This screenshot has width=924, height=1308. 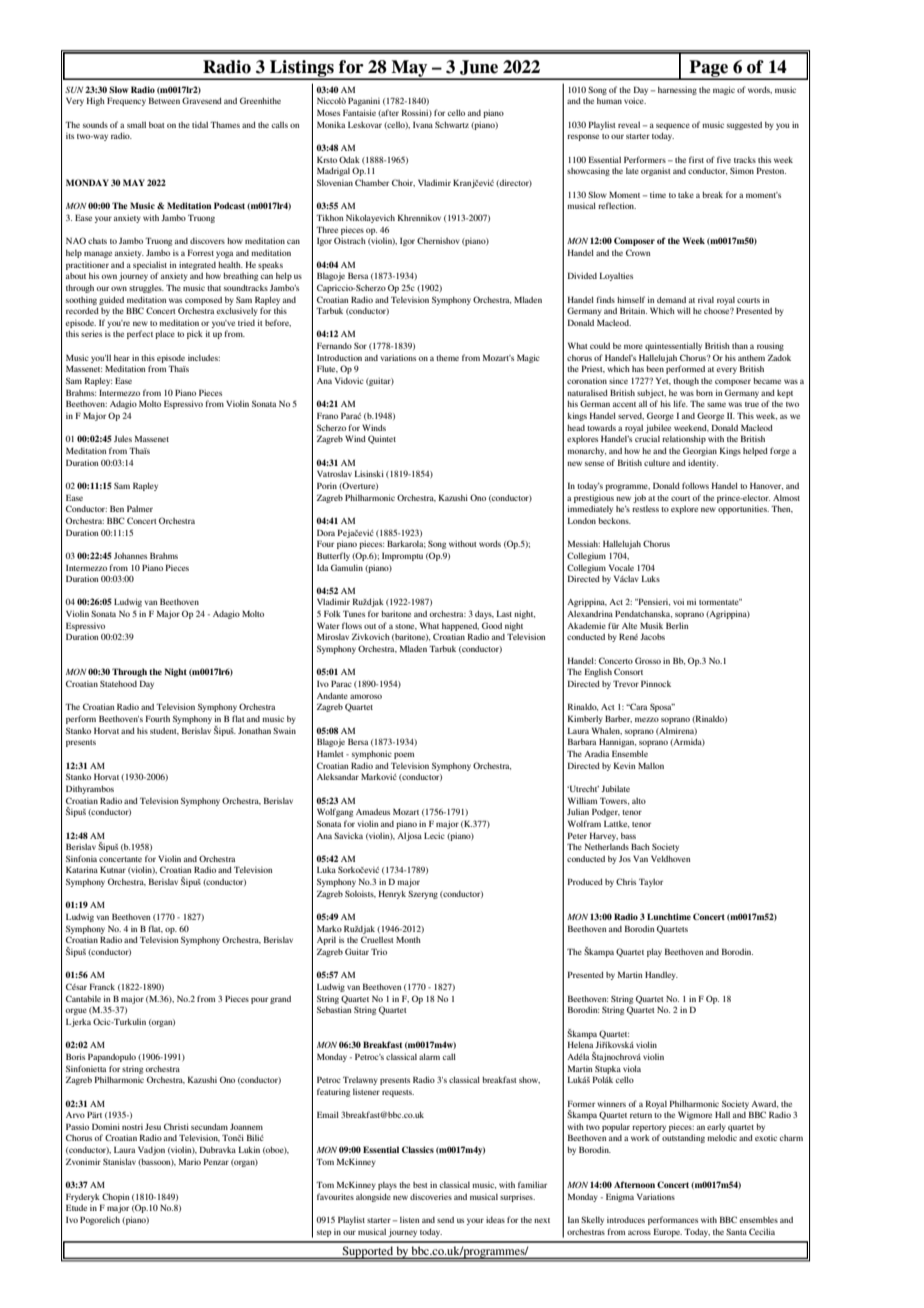 I want to click on happened, so click(x=460, y=627).
